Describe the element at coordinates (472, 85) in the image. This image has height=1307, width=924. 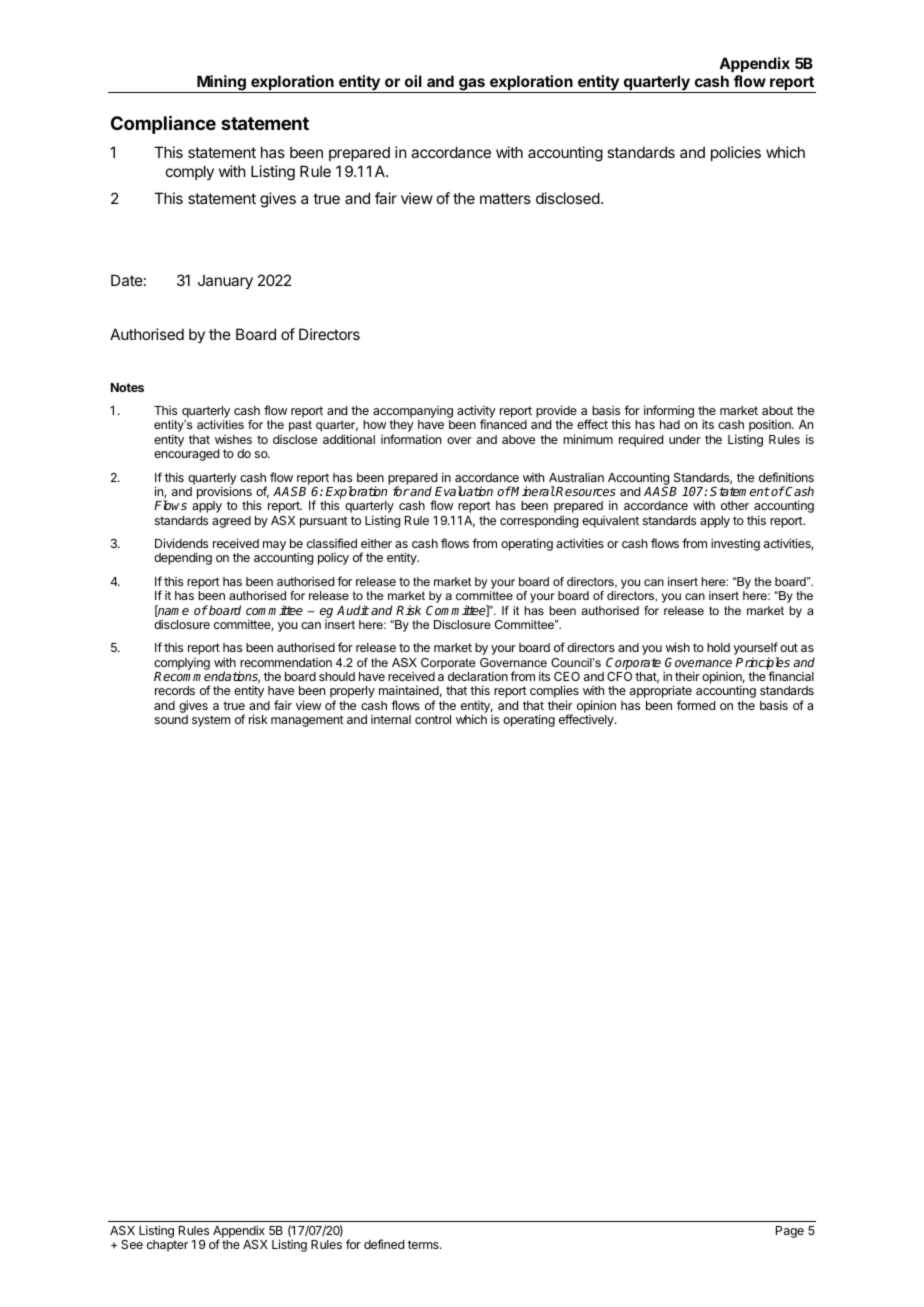
I see `gas` at that location.
